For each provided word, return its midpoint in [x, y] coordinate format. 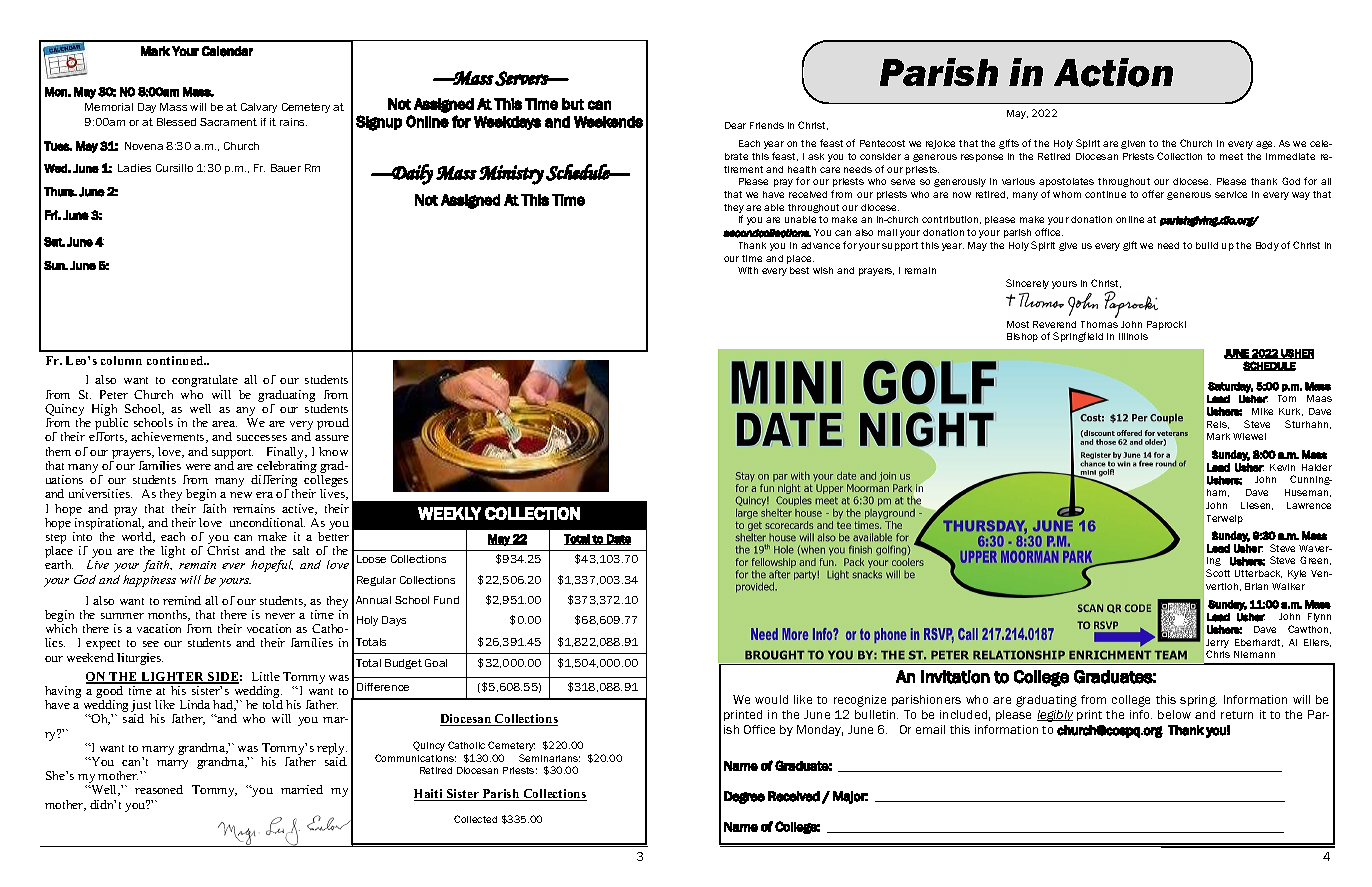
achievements [169, 437]
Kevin [1282, 467]
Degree [744, 797]
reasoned [159, 789]
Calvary [259, 108]
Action [1113, 72]
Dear [735, 125]
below [1174, 714]
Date [618, 539]
